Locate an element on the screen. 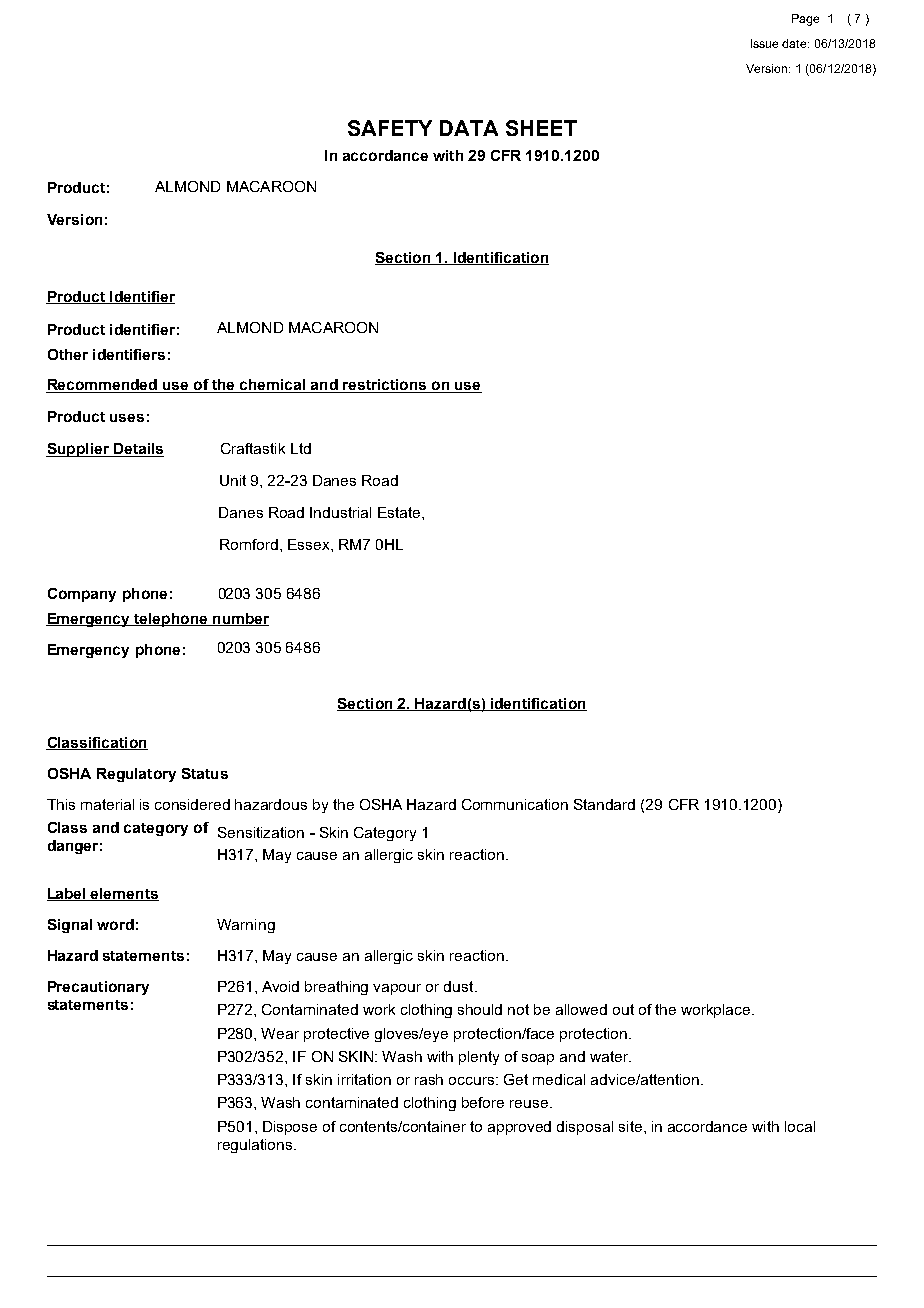 This screenshot has height=1308, width=924. Regulatory is located at coordinates (136, 775).
